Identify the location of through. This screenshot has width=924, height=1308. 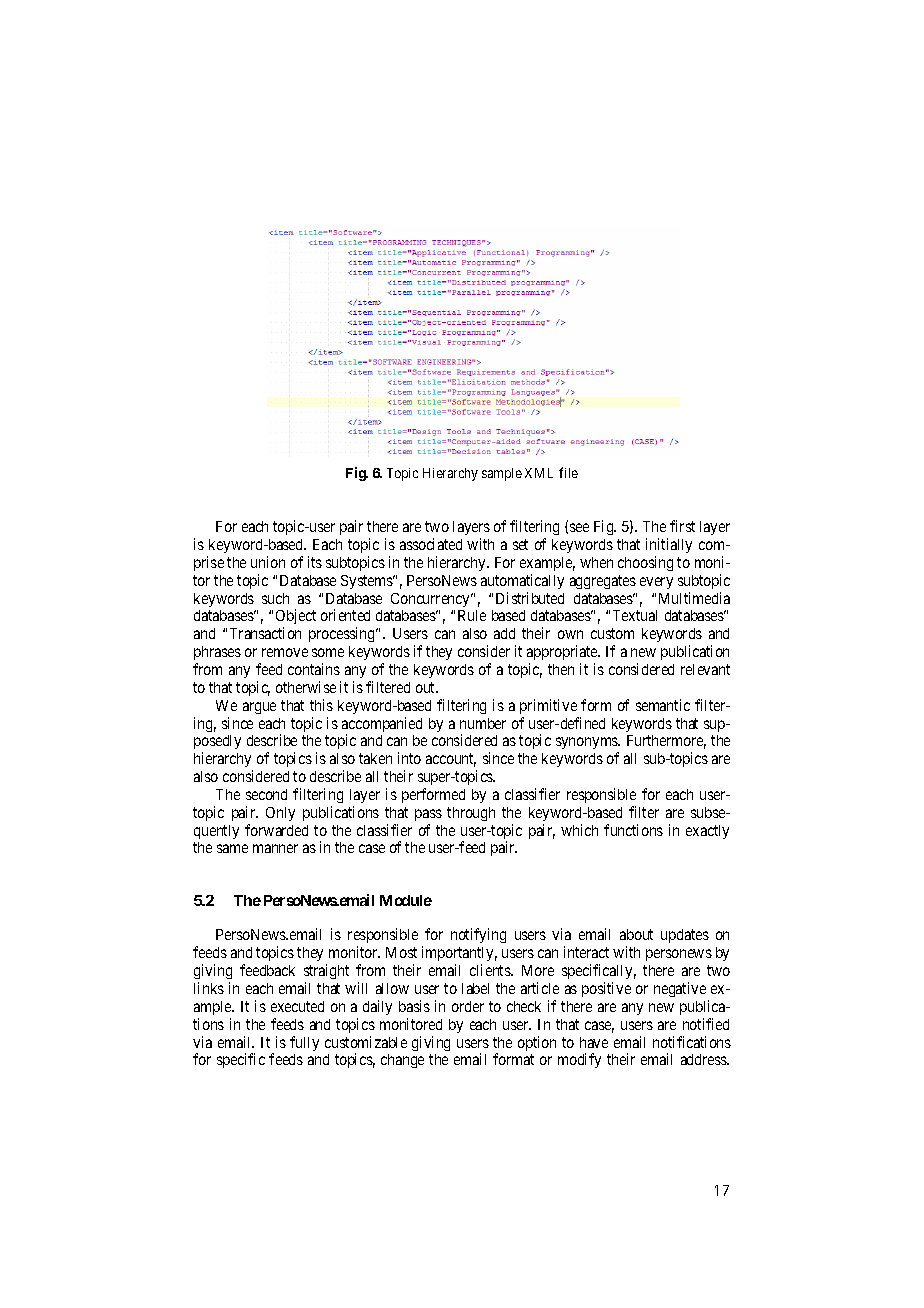
(471, 814).
